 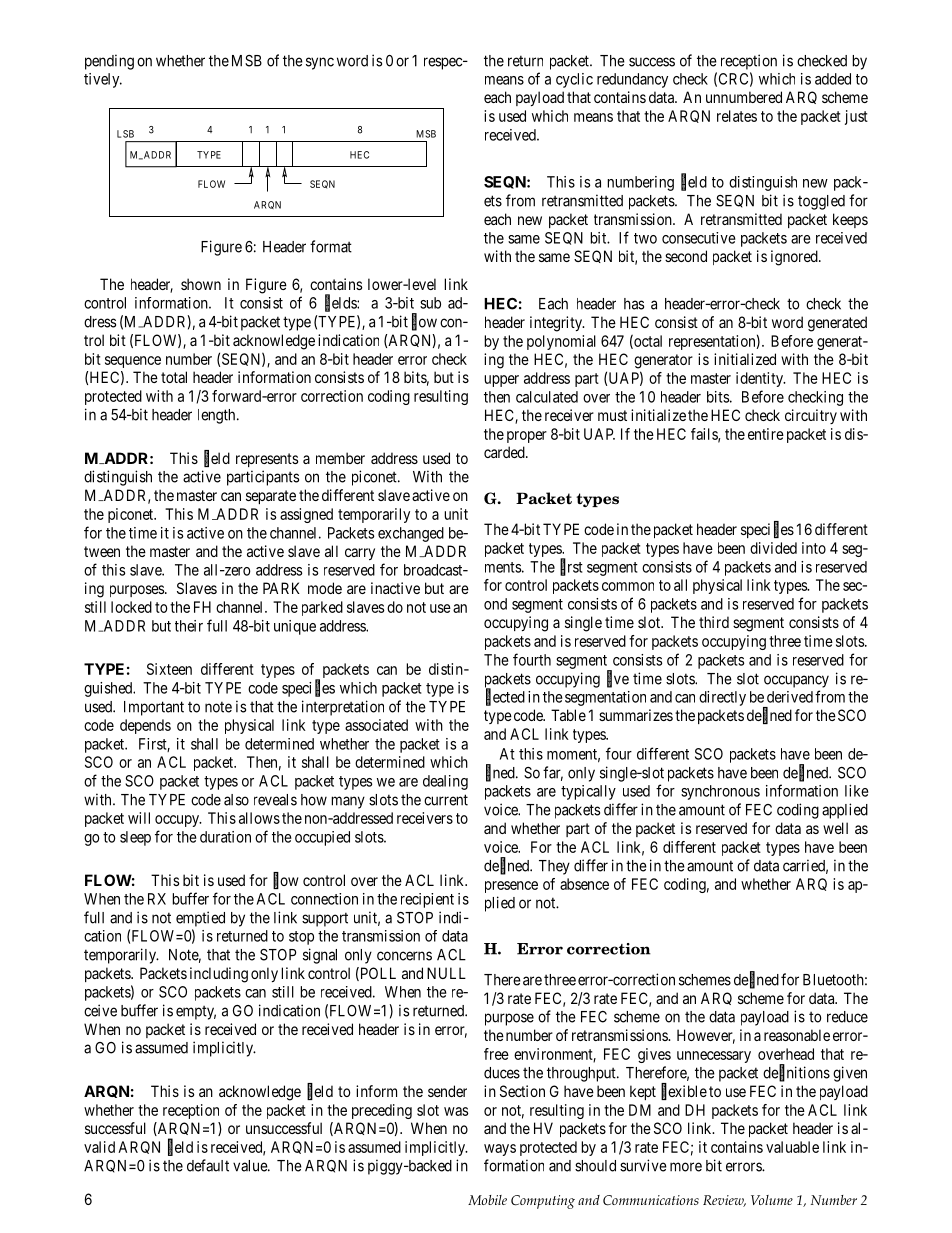 I want to click on cyclic, so click(x=574, y=80).
